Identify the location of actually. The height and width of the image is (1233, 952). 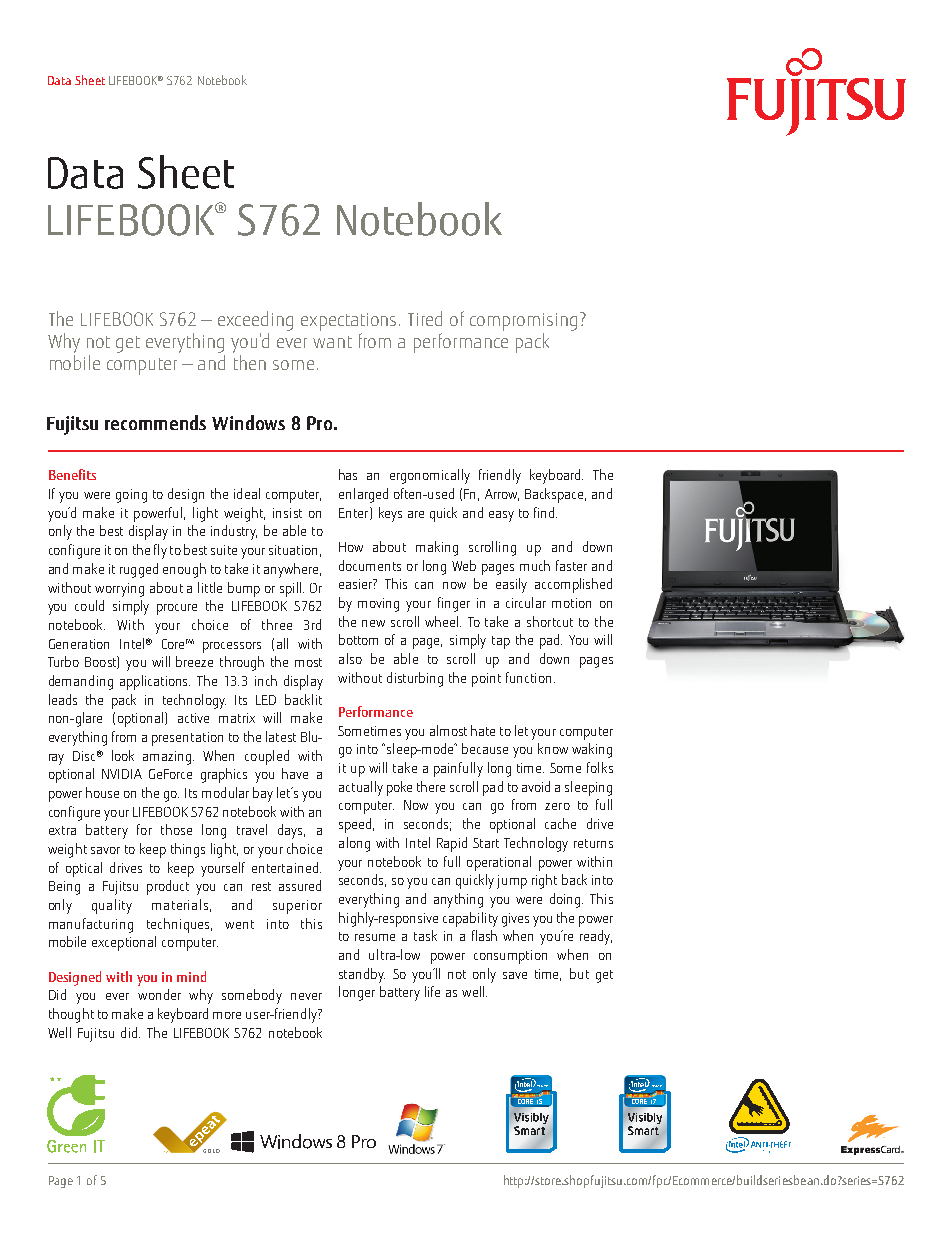
(361, 788).
